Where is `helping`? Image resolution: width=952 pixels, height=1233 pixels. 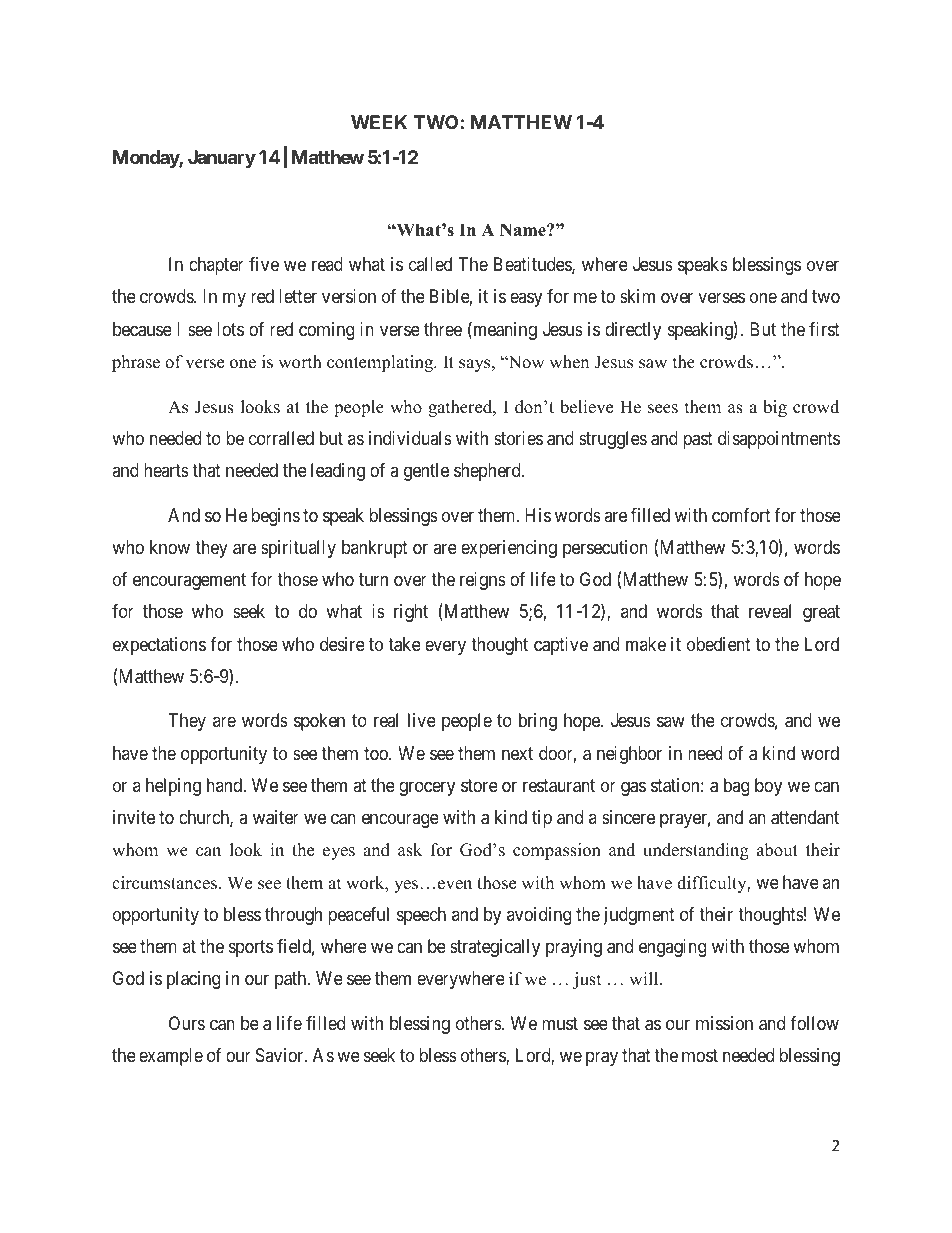
helping is located at coordinates (173, 787).
